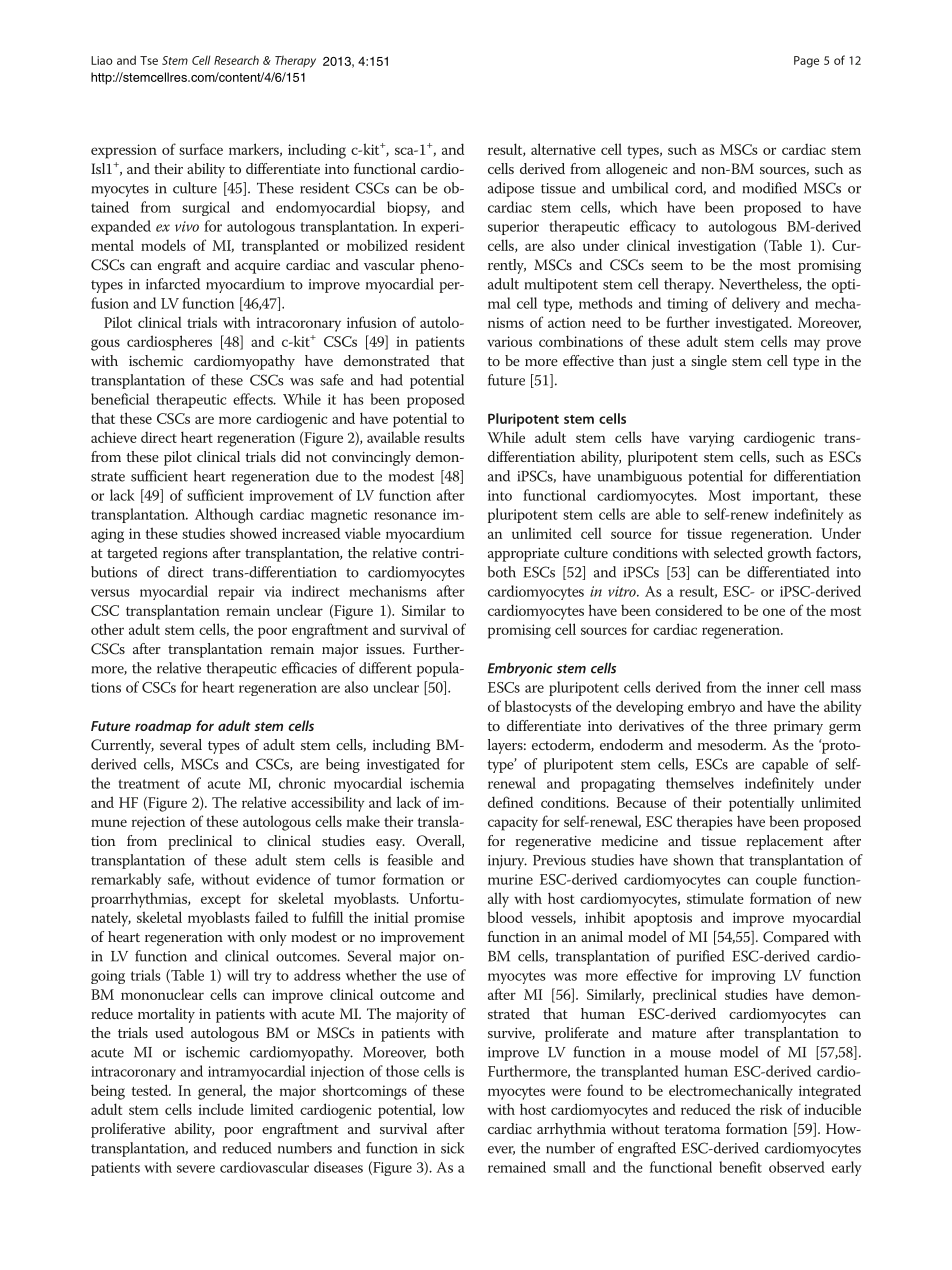  I want to click on alternative, so click(563, 149).
